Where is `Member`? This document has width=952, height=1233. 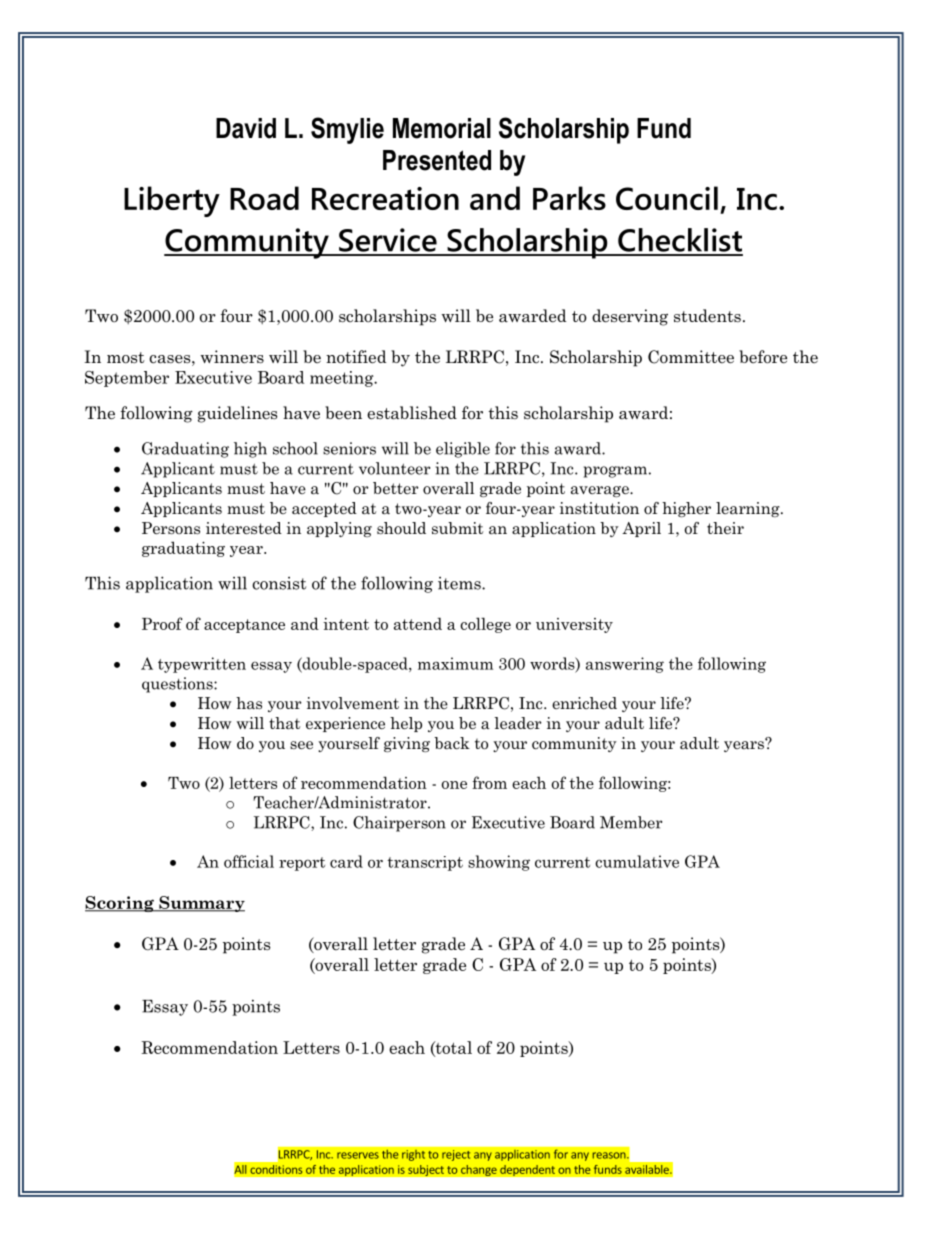
Member is located at coordinates (631, 822).
